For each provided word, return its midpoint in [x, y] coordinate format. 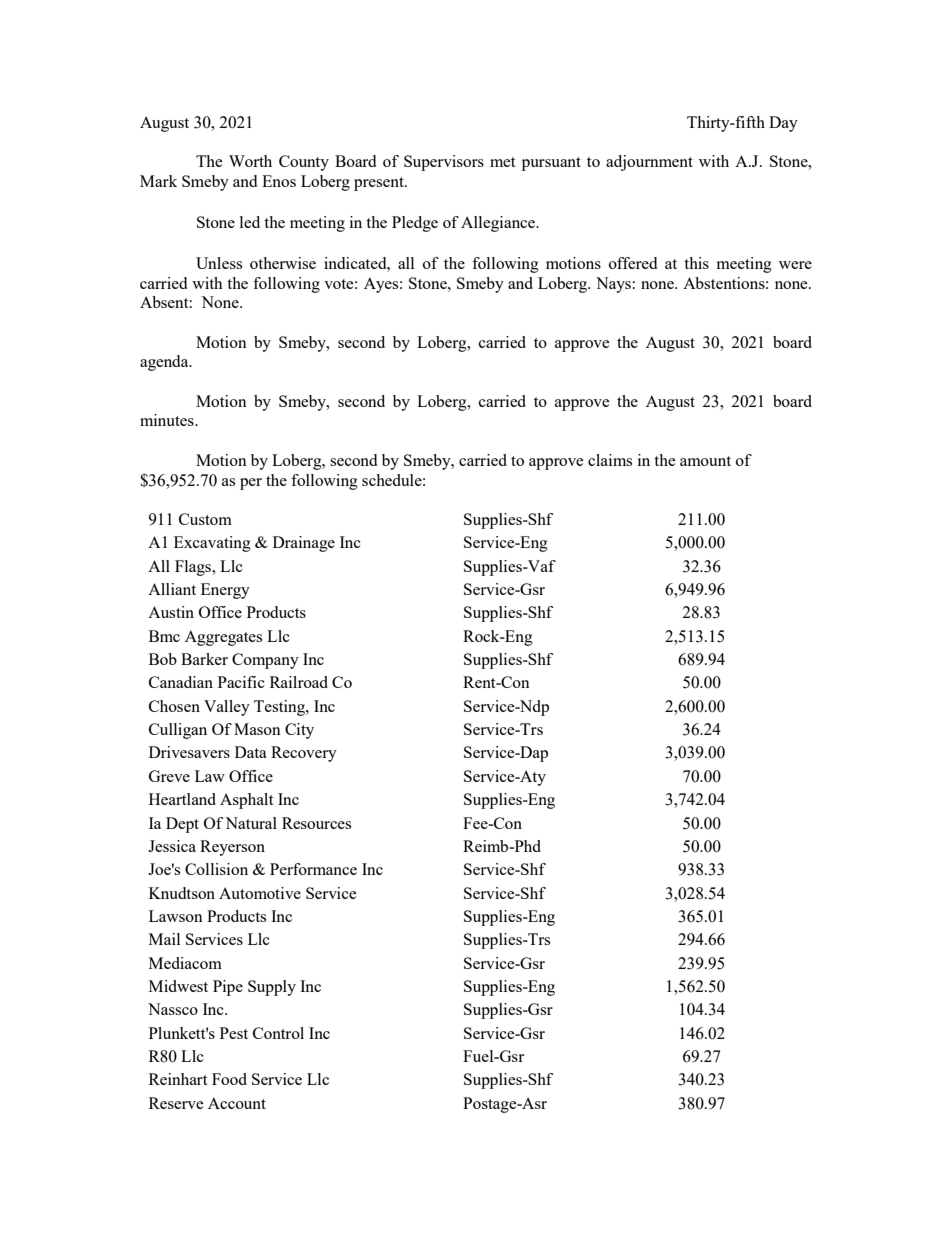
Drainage [304, 544]
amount [705, 461]
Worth [250, 161]
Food [229, 1079]
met [502, 162]
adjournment [649, 163]
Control [278, 1033]
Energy [225, 591]
